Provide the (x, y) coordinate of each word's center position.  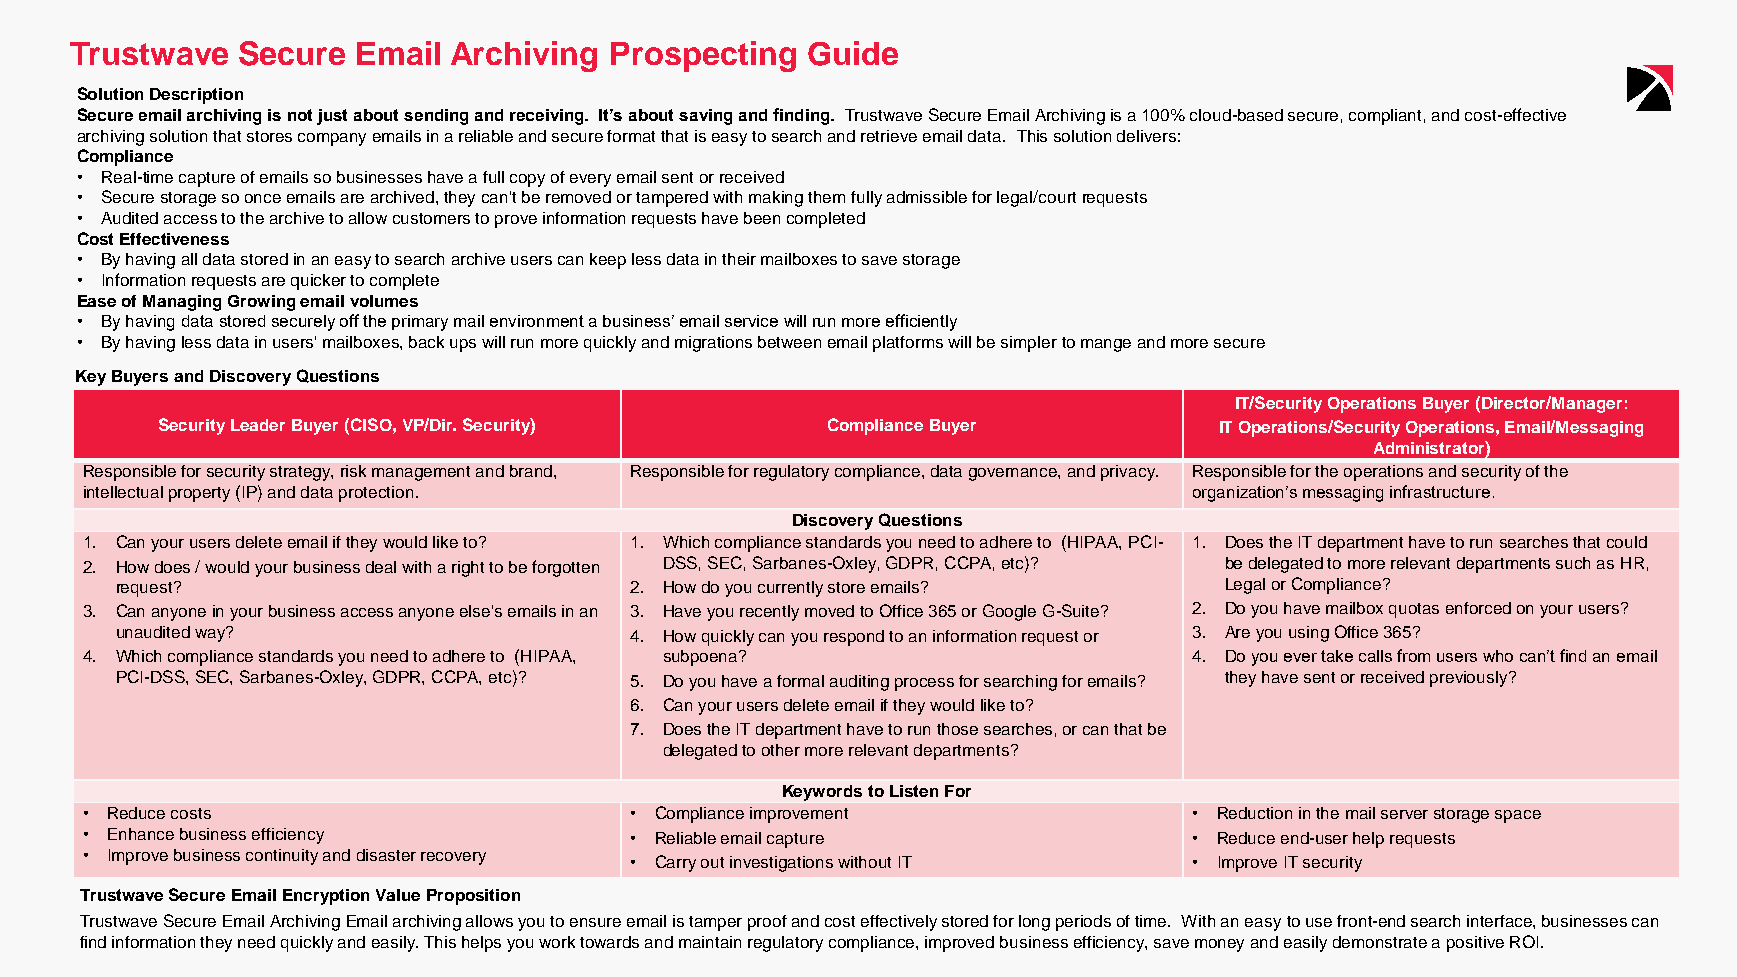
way (211, 634)
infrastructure (1440, 491)
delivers (1146, 136)
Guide (853, 53)
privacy (1129, 473)
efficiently (921, 322)
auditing (859, 683)
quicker (318, 282)
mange (1106, 345)
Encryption (326, 897)
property (199, 494)
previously (1470, 679)
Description (196, 96)
